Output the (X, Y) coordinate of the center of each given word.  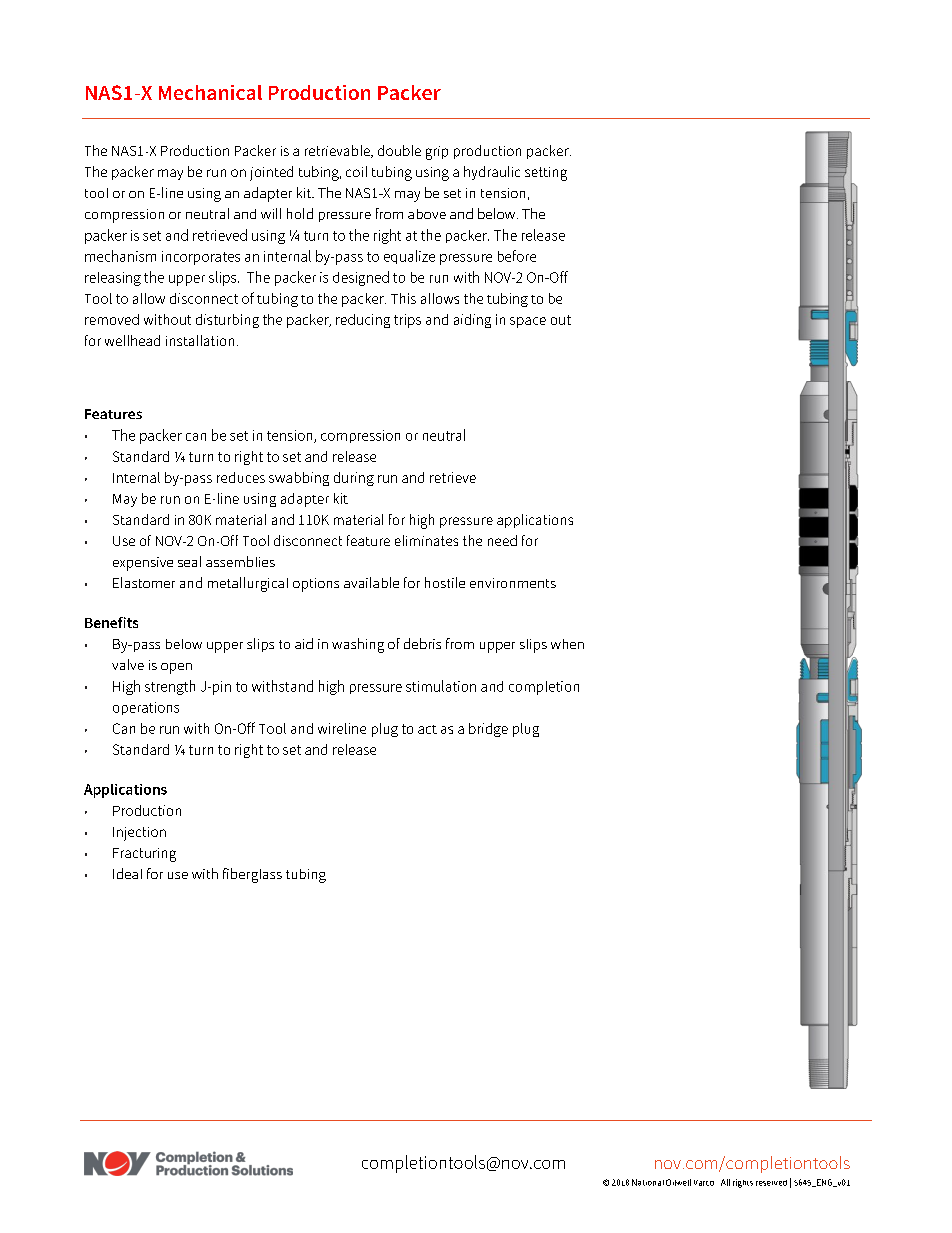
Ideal (127, 873)
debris (422, 643)
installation (200, 340)
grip (437, 153)
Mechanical (210, 92)
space (528, 322)
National (648, 1182)
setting (546, 174)
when (567, 644)
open (176, 668)
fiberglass (252, 875)
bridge (488, 730)
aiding (472, 321)
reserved (771, 1183)
